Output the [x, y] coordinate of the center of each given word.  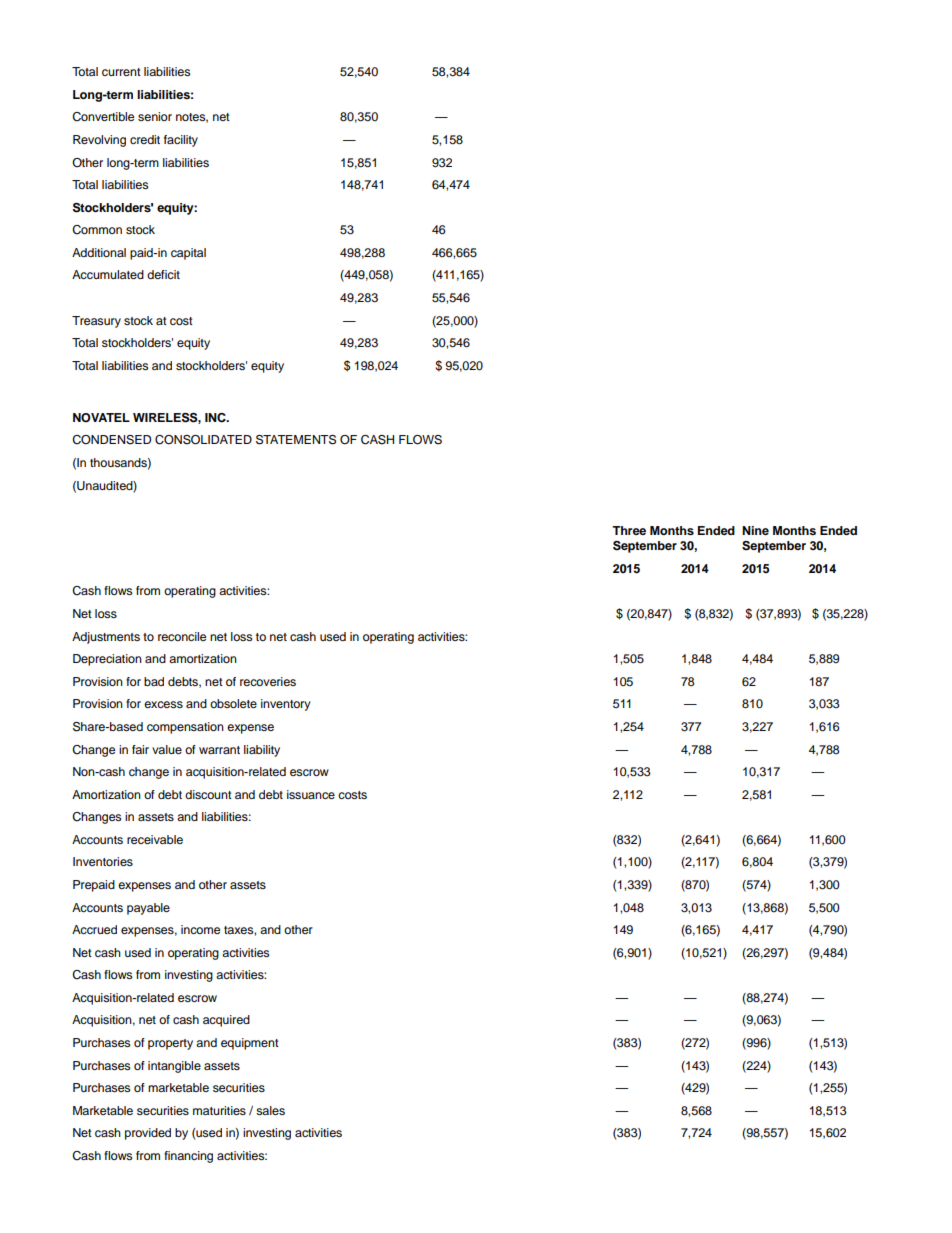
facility [181, 141]
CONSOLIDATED [203, 440]
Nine [755, 530]
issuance [311, 794]
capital [188, 254]
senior [155, 116]
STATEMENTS [296, 440]
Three [629, 530]
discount [208, 794]
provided [148, 1134]
